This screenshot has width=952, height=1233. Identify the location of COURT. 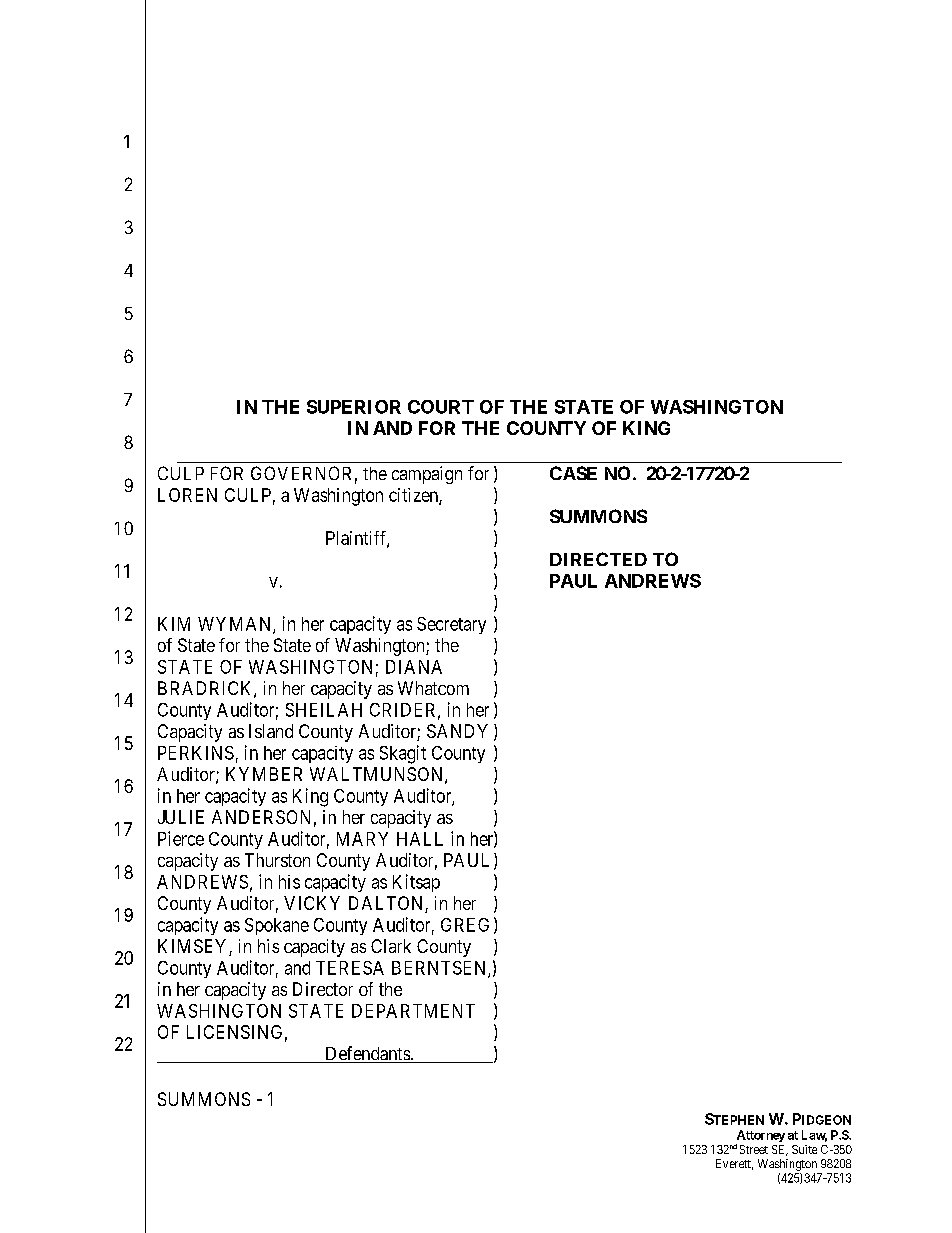
(441, 407).
